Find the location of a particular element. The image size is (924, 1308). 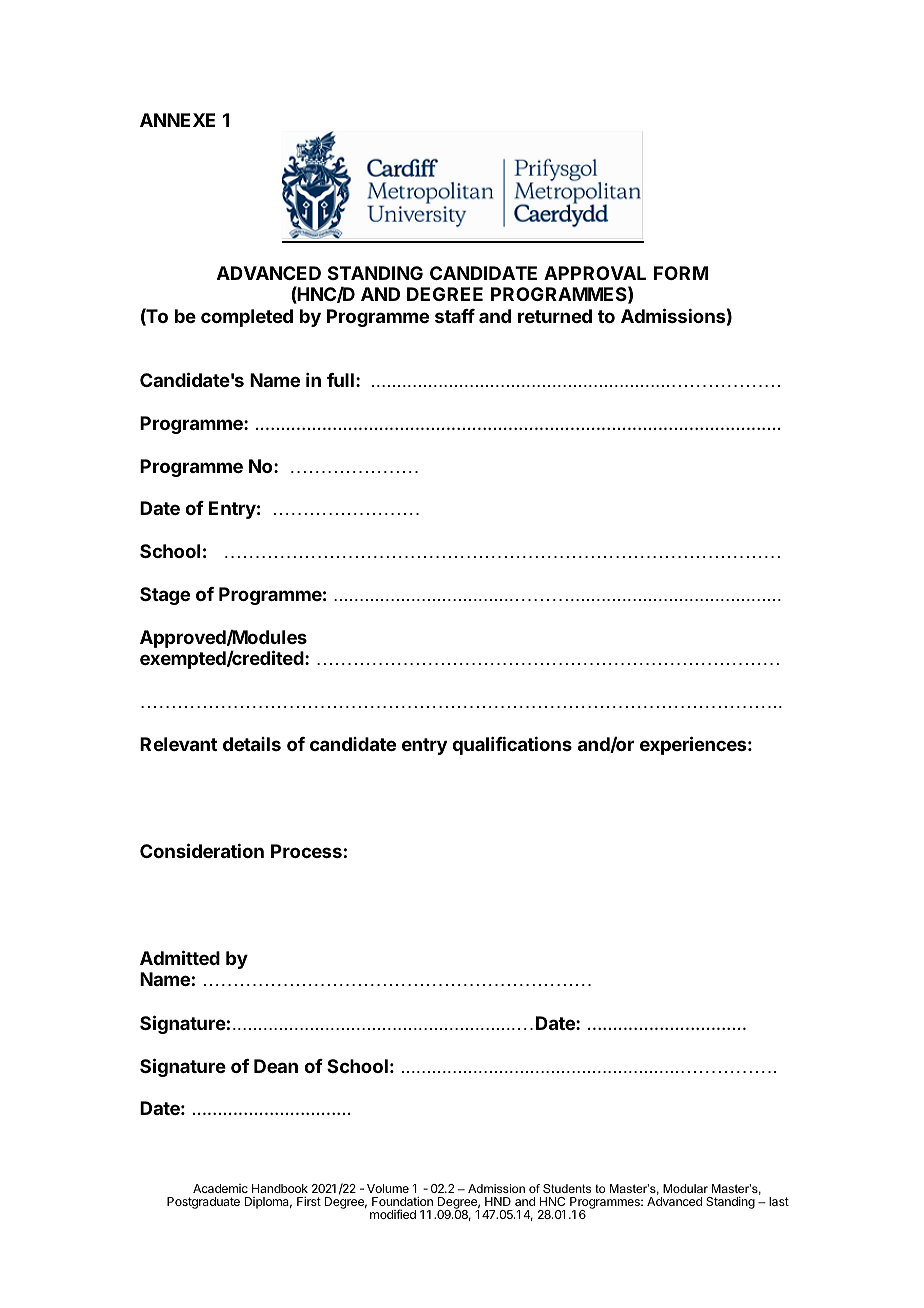

qualifications is located at coordinates (512, 746).
